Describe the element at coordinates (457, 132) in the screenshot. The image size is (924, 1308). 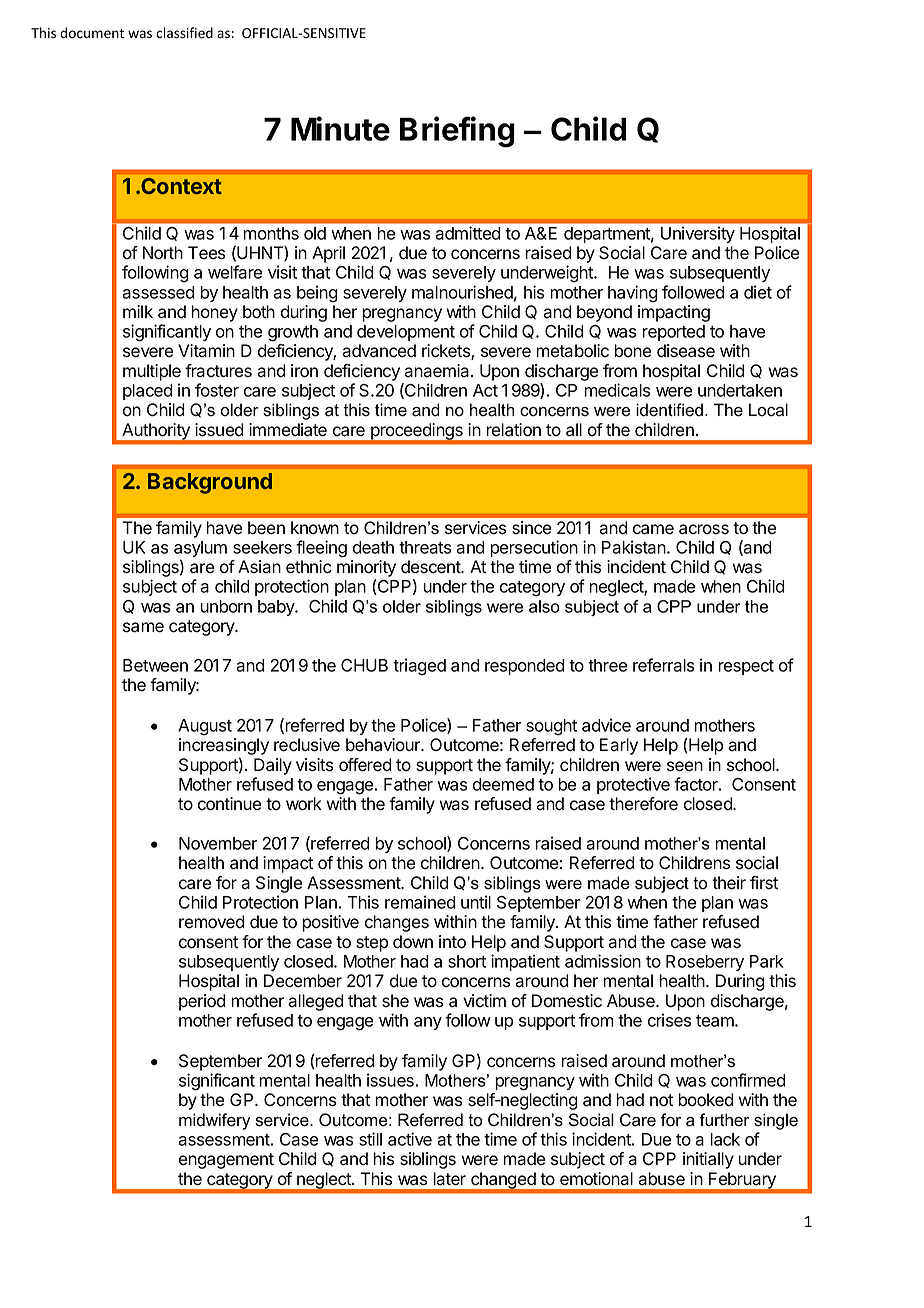
I see `Briefing` at that location.
